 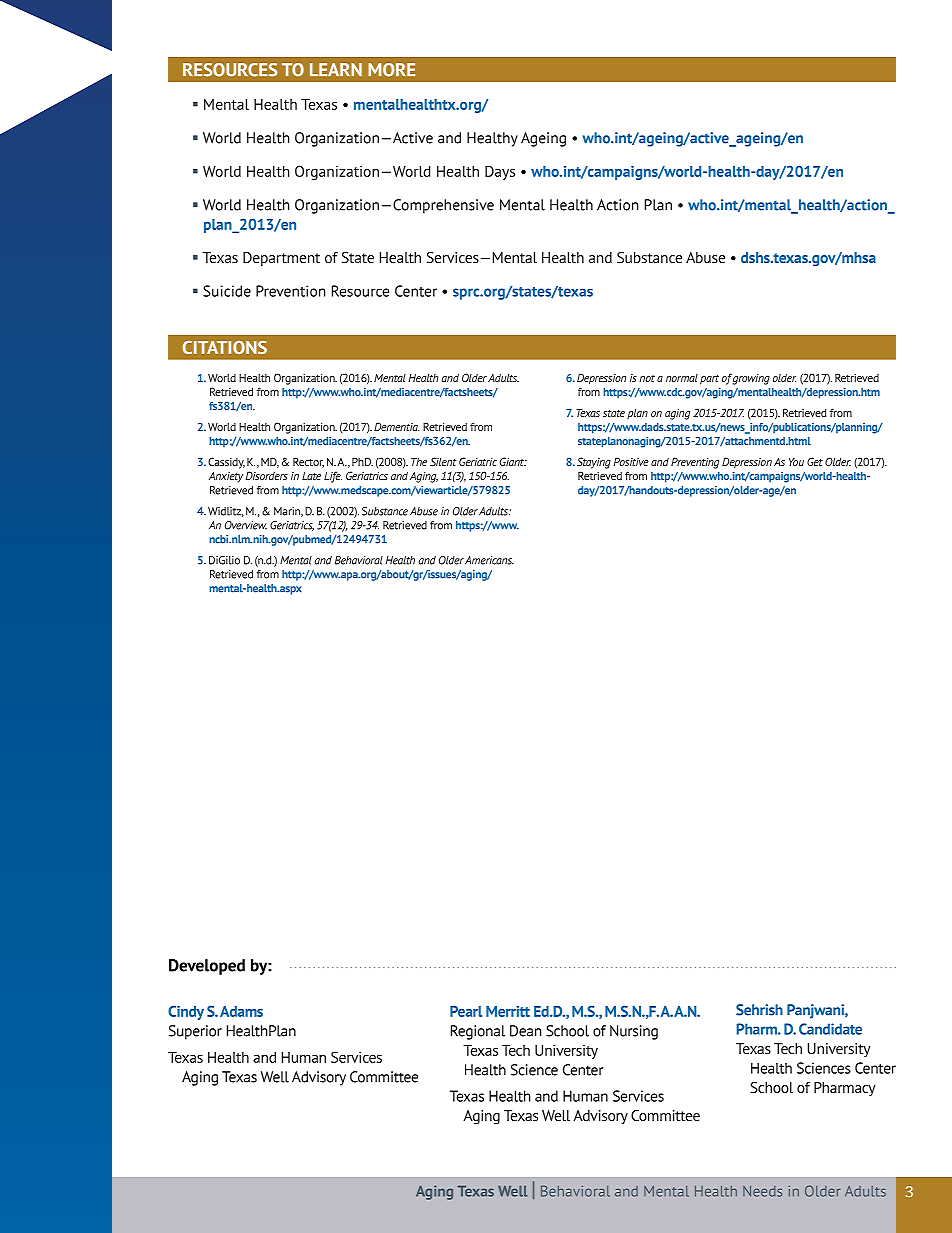 What do you see at coordinates (830, 1029) in the screenshot?
I see `Candidate` at bounding box center [830, 1029].
